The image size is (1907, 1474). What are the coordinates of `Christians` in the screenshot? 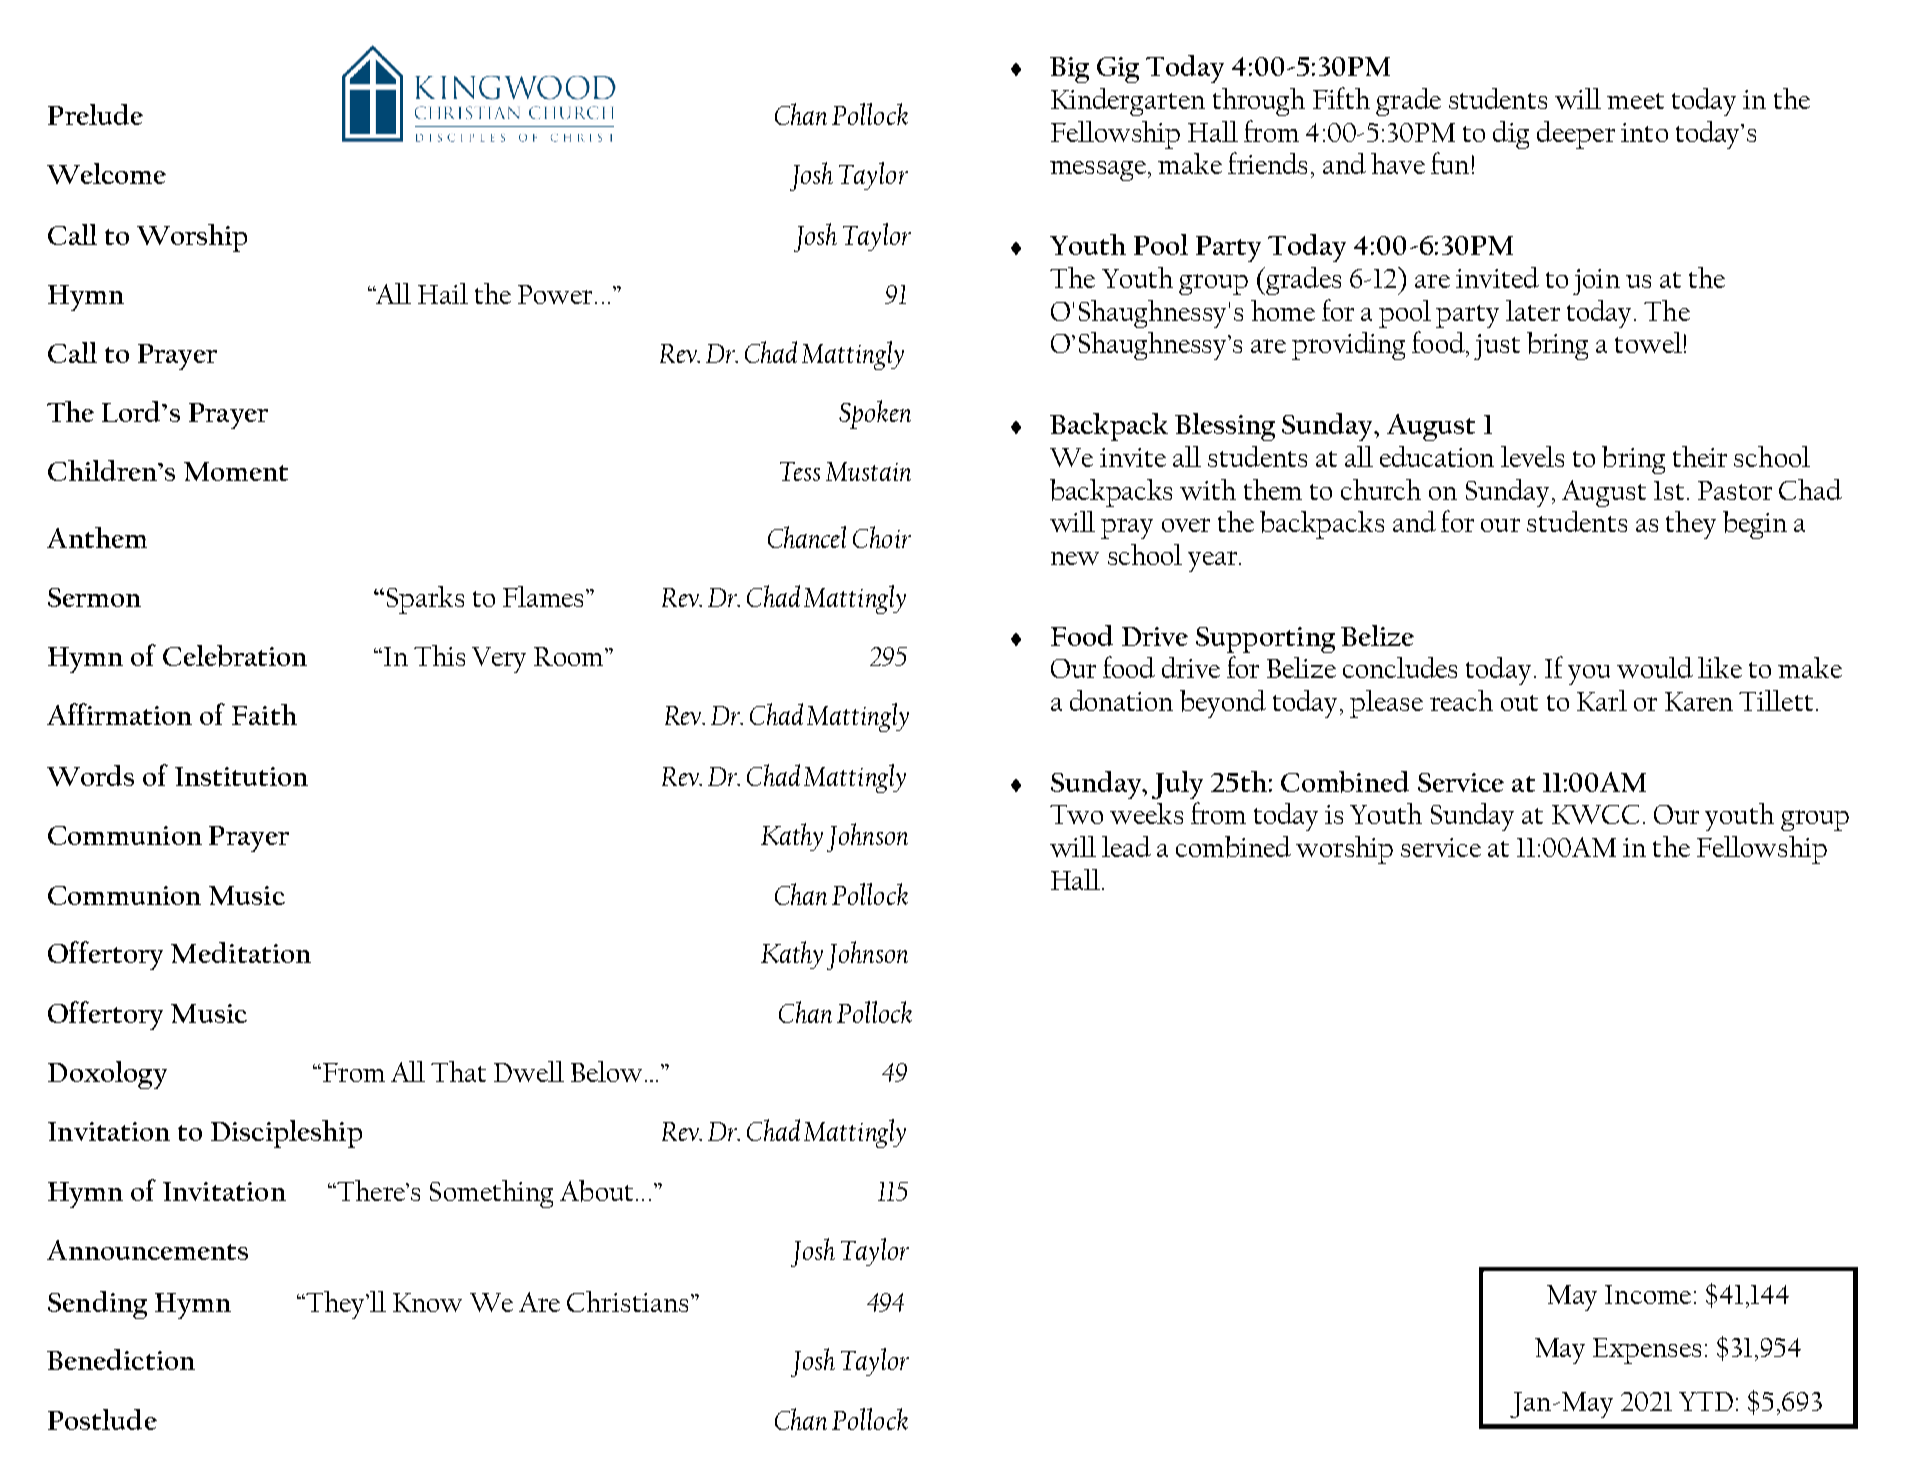 It's located at (627, 1301).
